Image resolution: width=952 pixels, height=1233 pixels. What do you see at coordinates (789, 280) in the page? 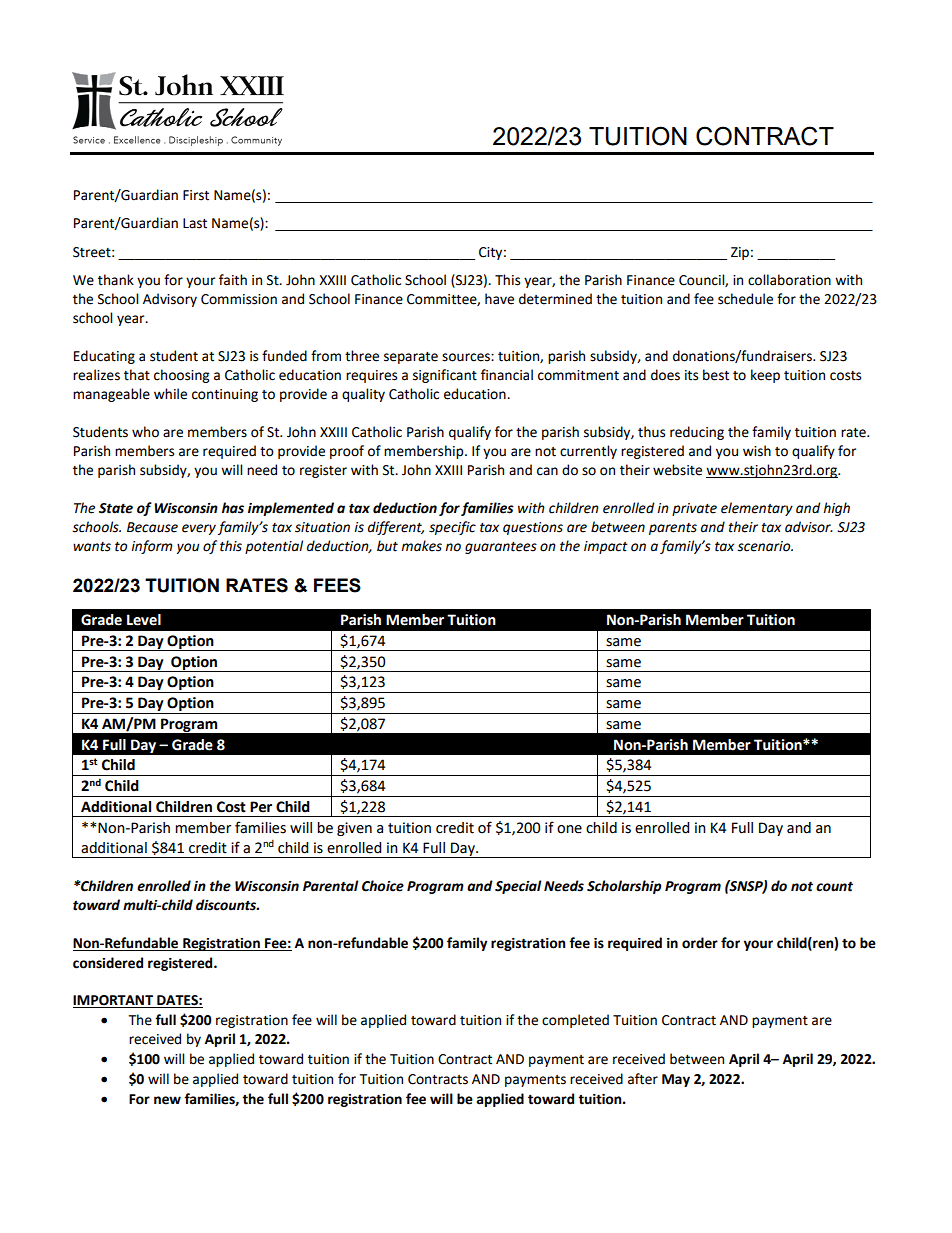
I see `collaboration` at bounding box center [789, 280].
